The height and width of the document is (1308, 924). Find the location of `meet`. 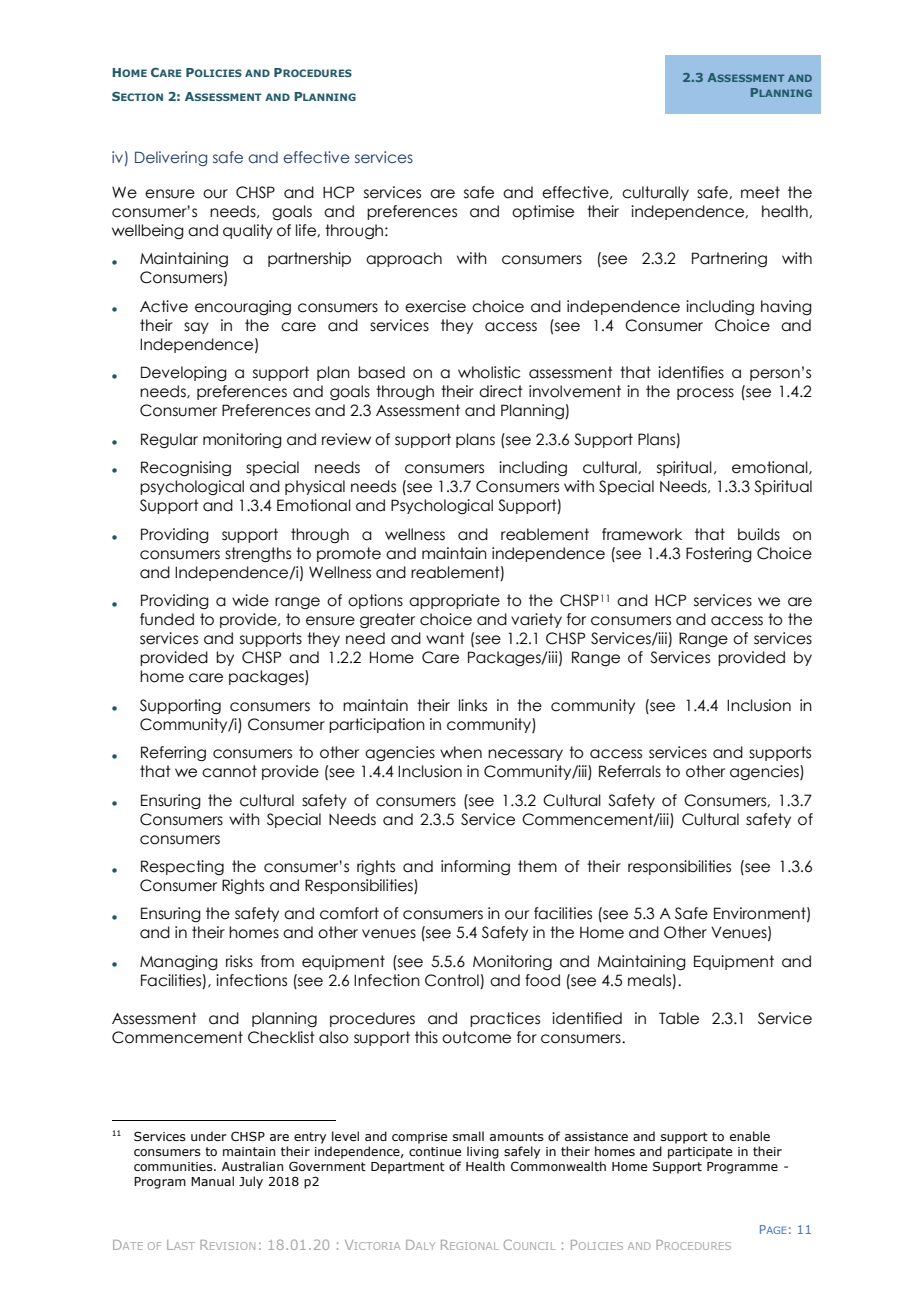

meet is located at coordinates (760, 192).
